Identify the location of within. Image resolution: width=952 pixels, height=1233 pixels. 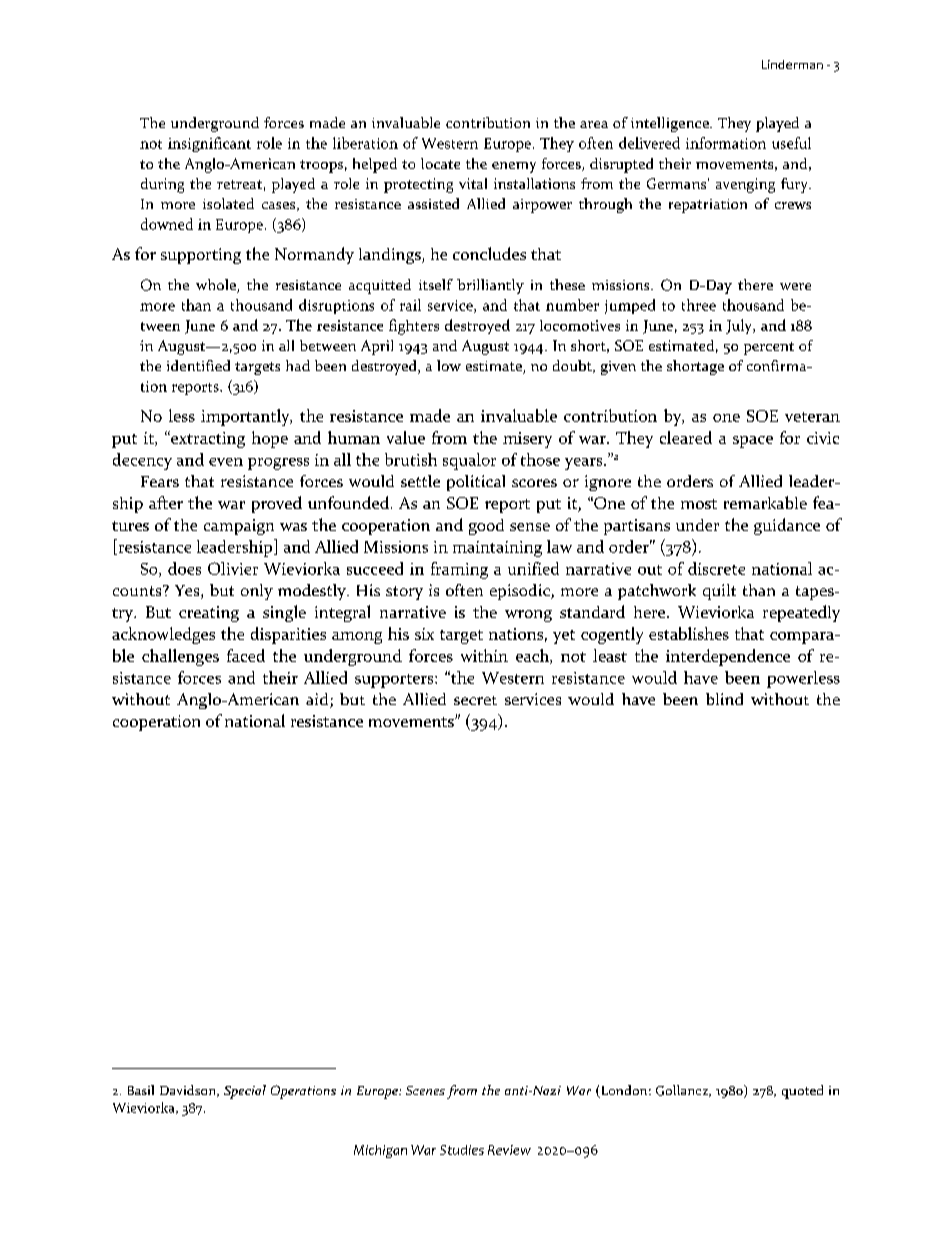
(484, 655).
